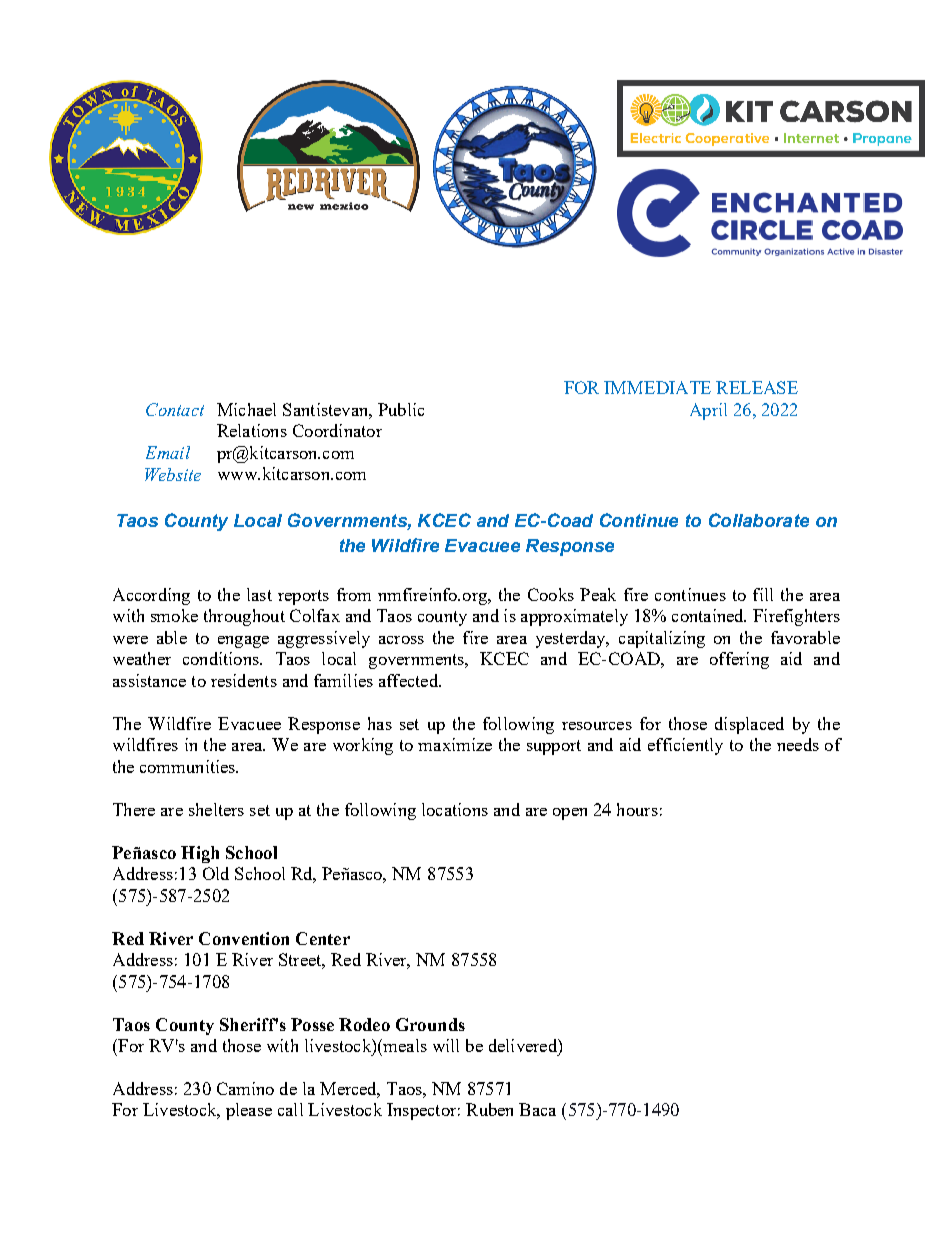 The width and height of the screenshot is (952, 1233). I want to click on Baca, so click(537, 1109).
